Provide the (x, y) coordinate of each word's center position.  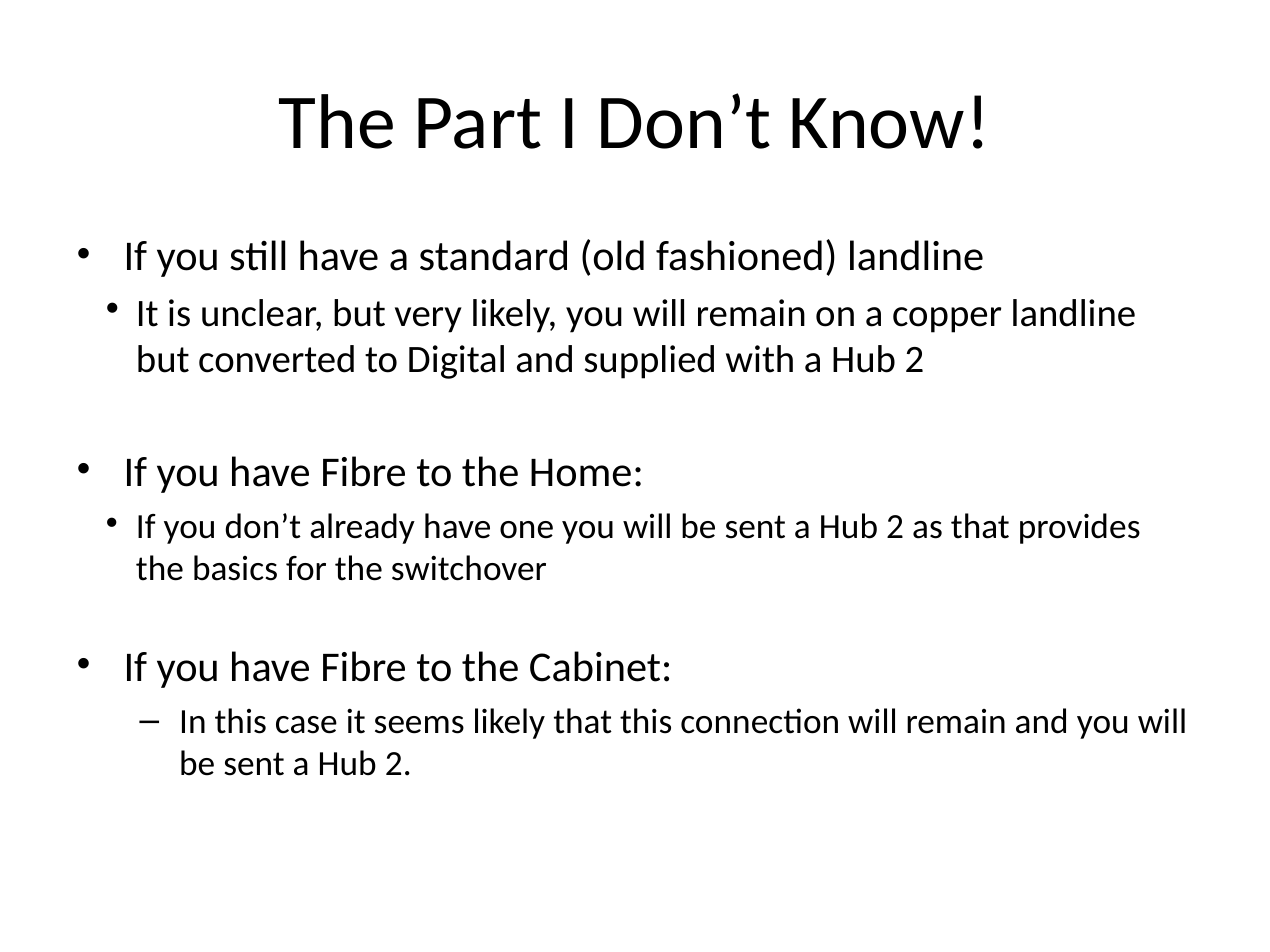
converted (276, 359)
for (306, 568)
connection (759, 721)
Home (581, 473)
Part (479, 123)
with (759, 359)
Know (878, 123)
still (257, 255)
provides (1080, 528)
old (619, 255)
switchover (469, 568)
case (306, 725)
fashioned (739, 255)
